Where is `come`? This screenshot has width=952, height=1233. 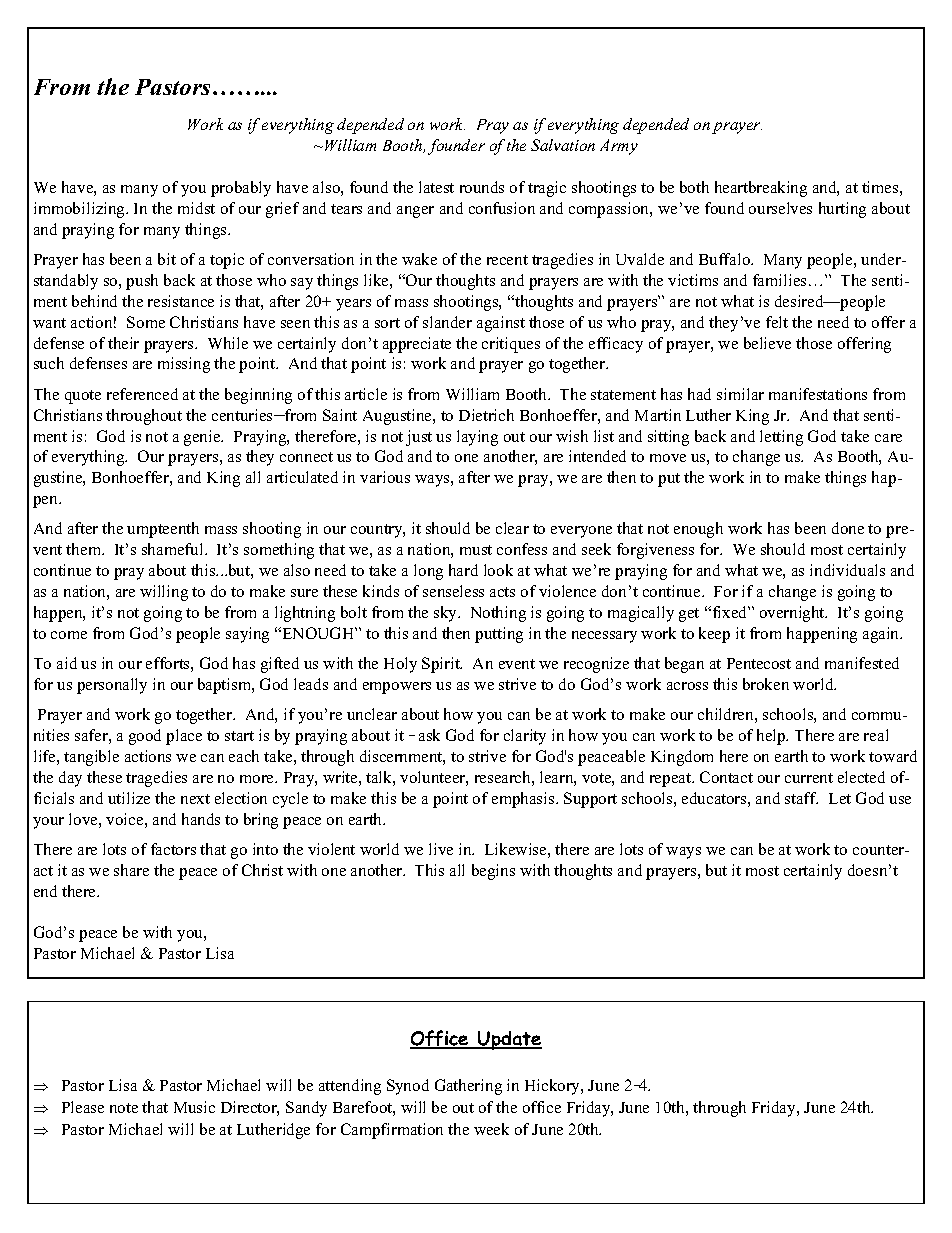
come is located at coordinates (69, 635).
